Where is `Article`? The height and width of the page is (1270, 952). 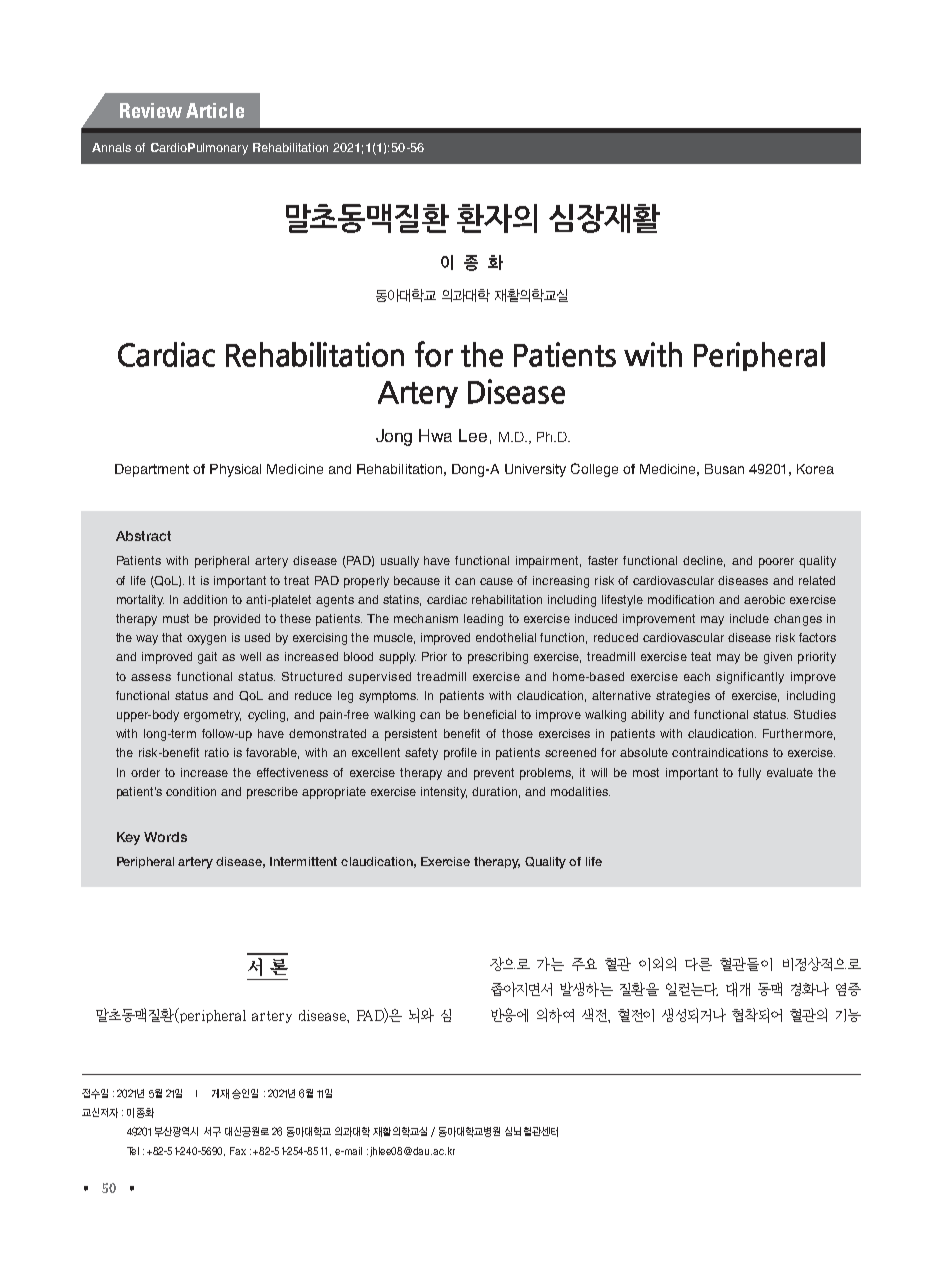
Article is located at coordinates (215, 110).
